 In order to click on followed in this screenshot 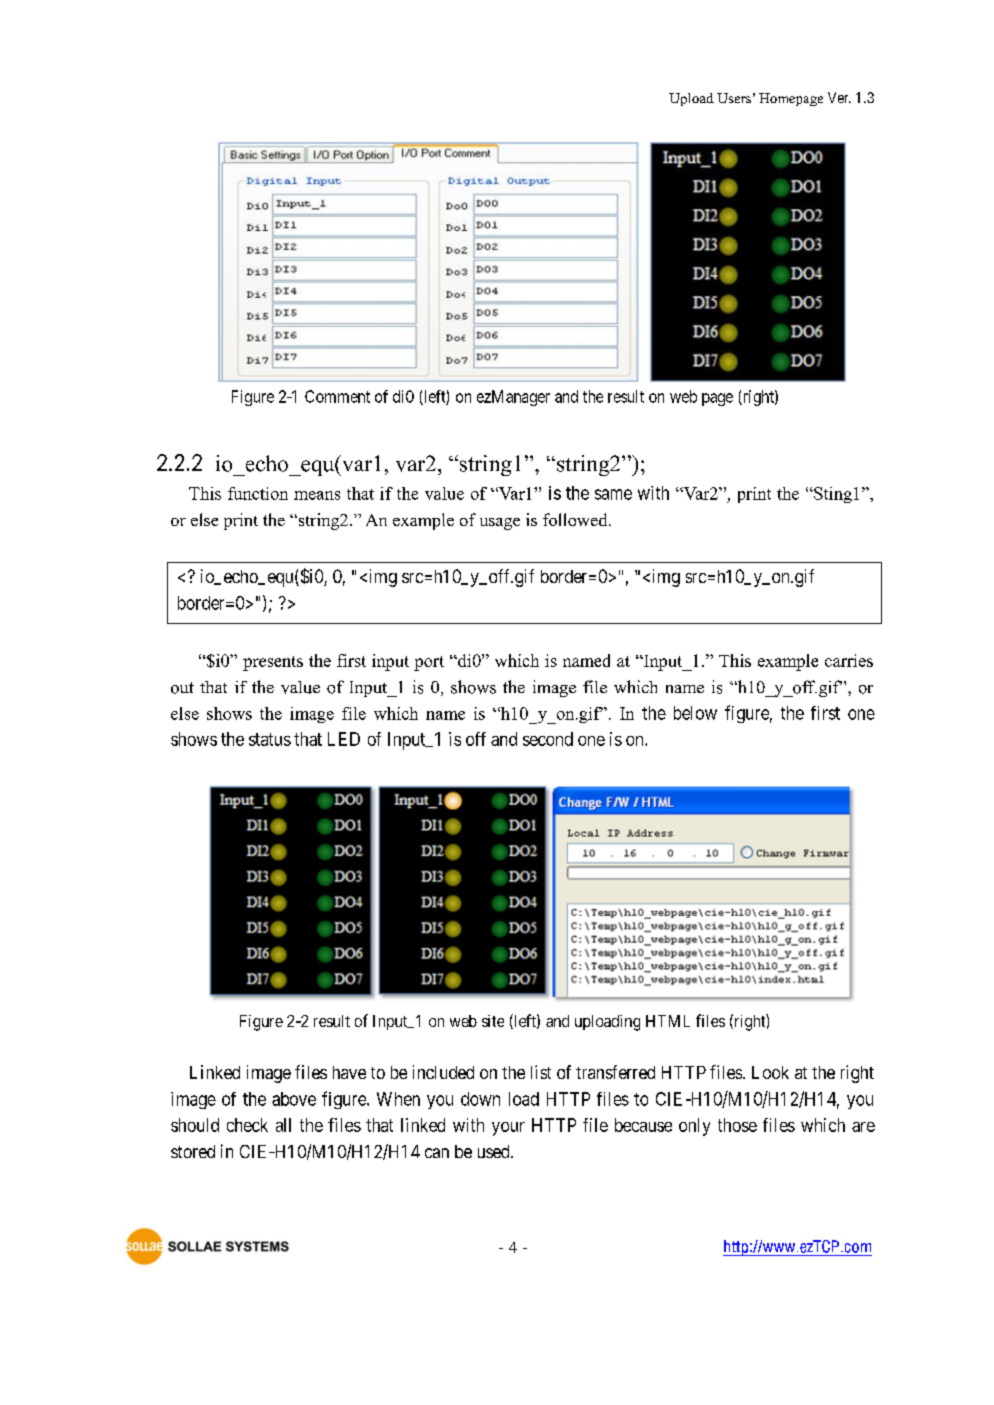, I will do `click(576, 519)`.
